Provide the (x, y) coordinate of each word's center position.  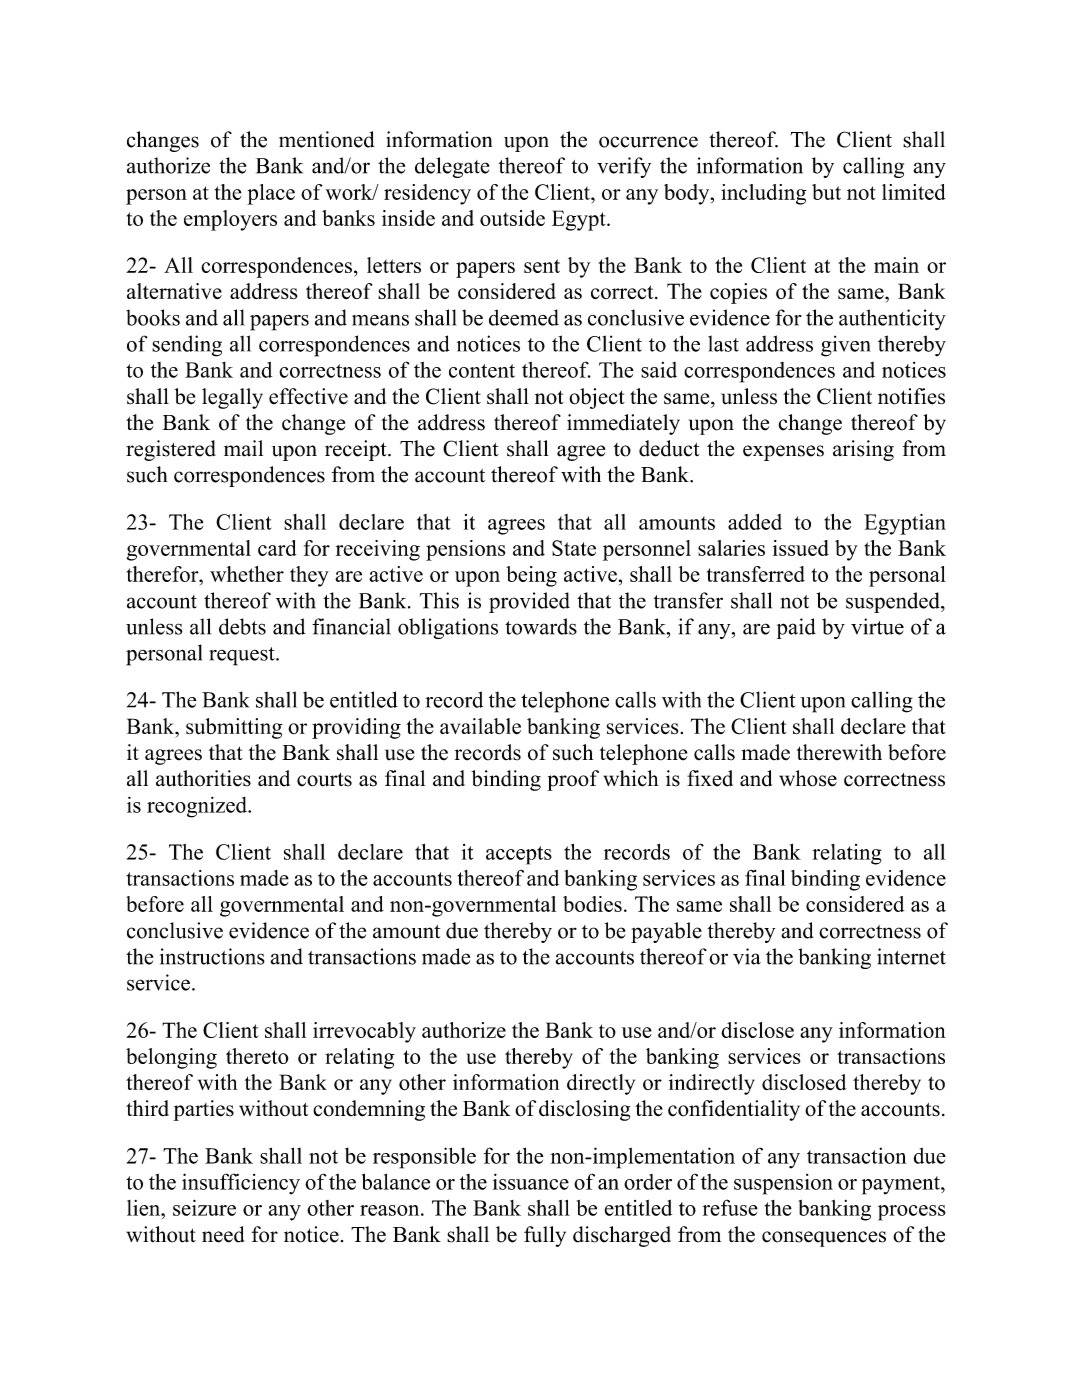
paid (796, 628)
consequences (824, 1239)
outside (512, 218)
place (271, 194)
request (243, 656)
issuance (531, 1181)
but (826, 192)
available (480, 726)
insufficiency (241, 1184)
